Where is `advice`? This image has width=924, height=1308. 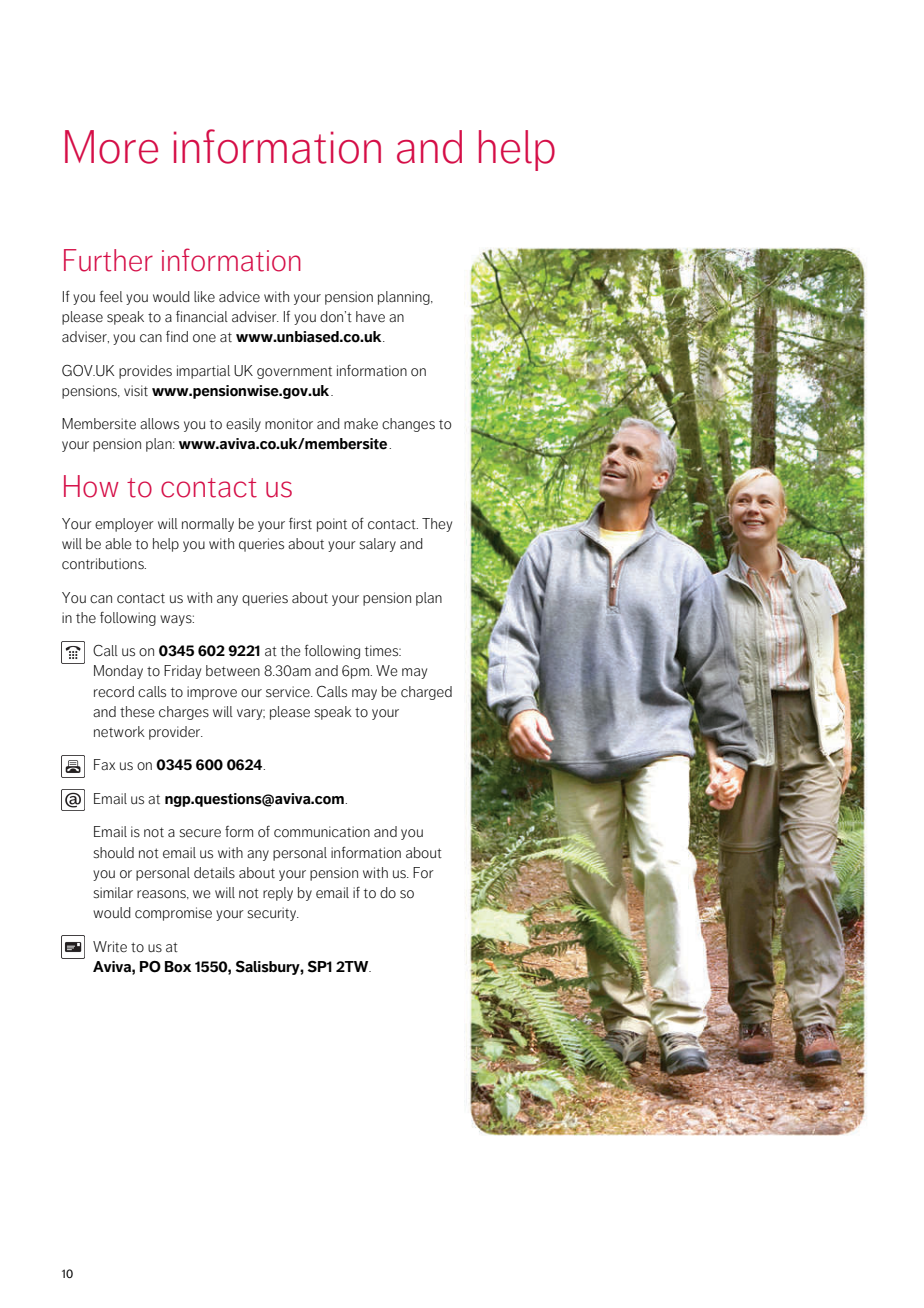 advice is located at coordinates (239, 297).
